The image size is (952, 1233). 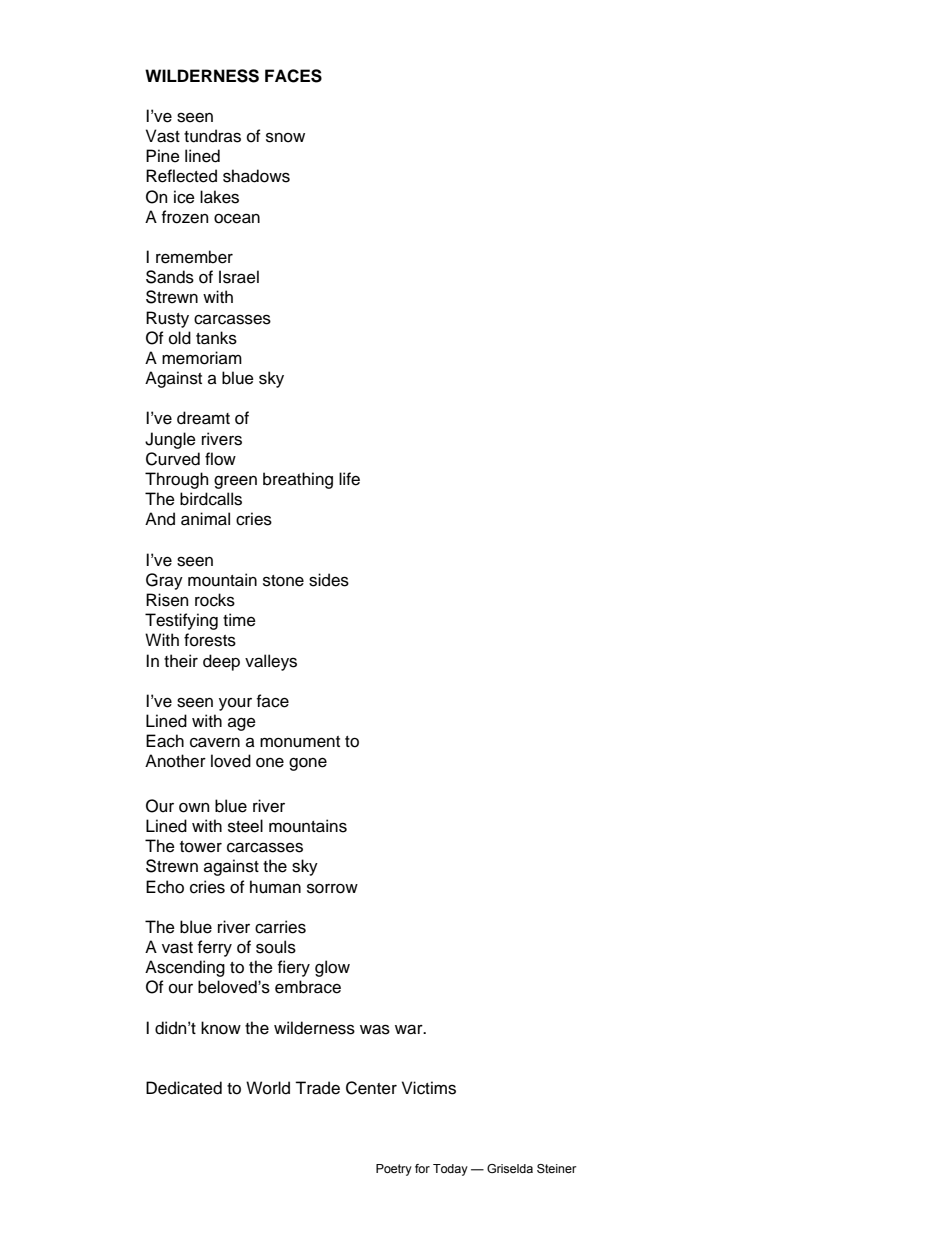 I want to click on snow, so click(x=285, y=137).
